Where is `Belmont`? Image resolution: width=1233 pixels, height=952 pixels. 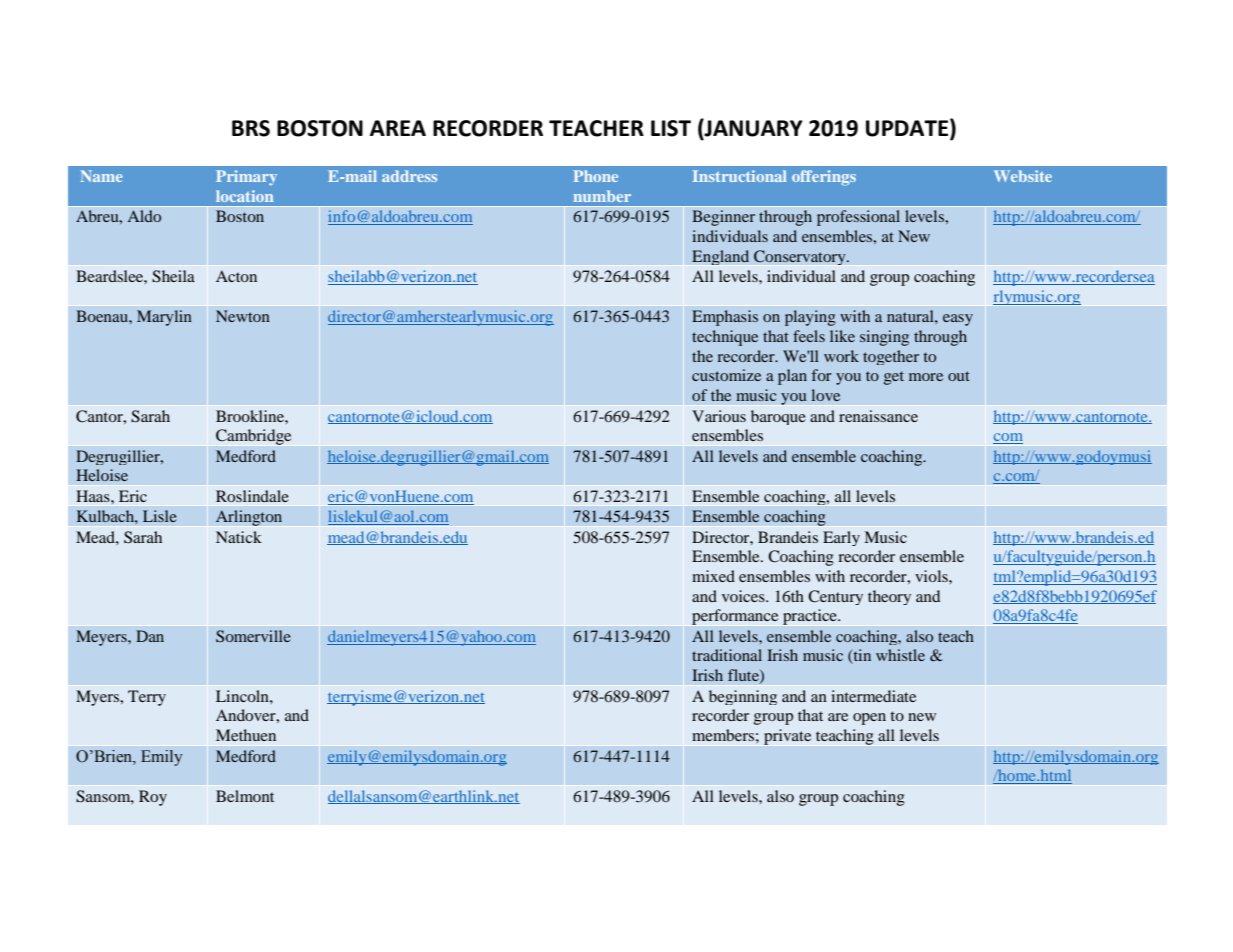
Belmont is located at coordinates (245, 796).
